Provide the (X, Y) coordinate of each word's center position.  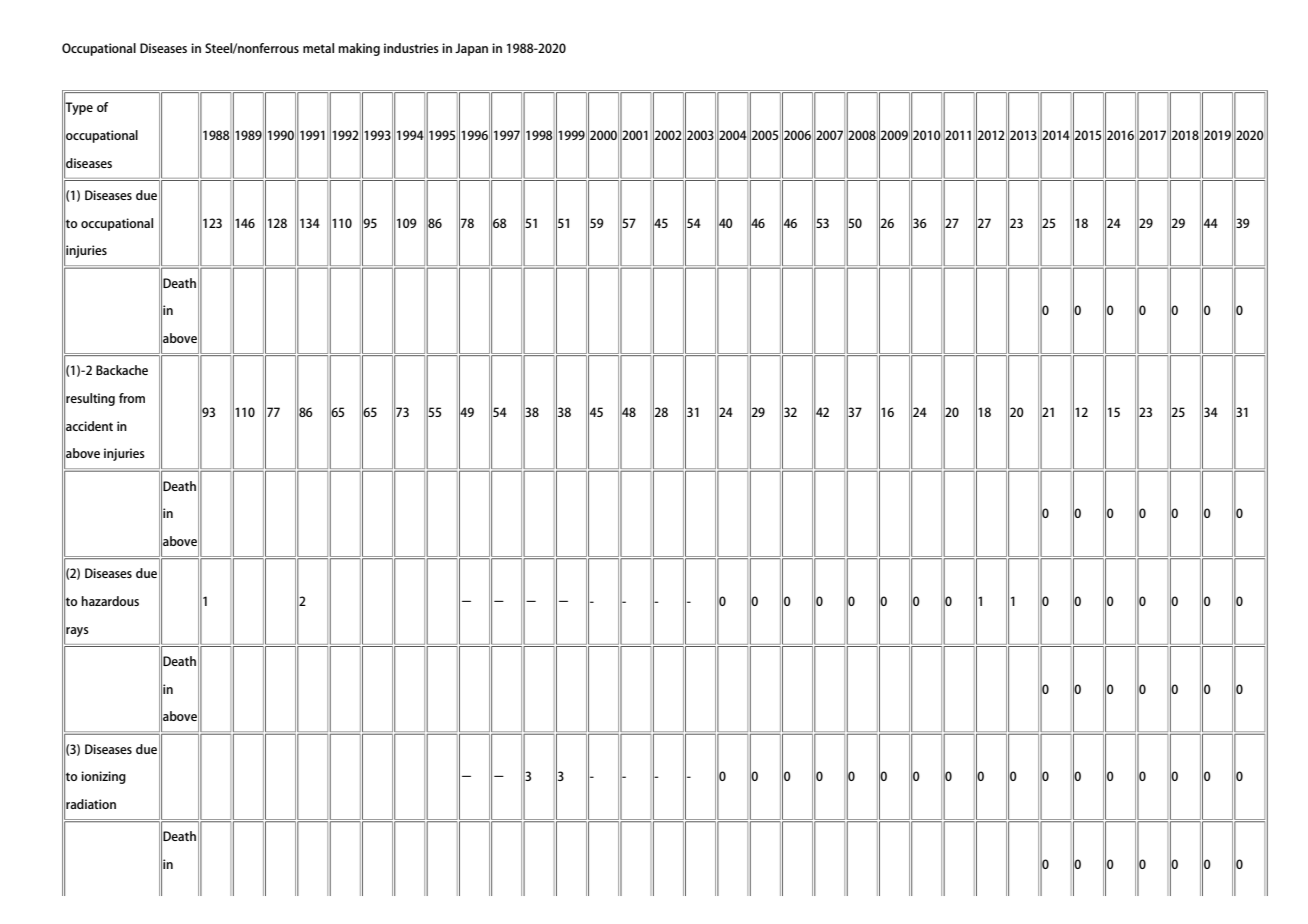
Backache (122, 370)
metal (318, 48)
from (132, 398)
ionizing (103, 777)
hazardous (110, 601)
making (359, 49)
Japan (471, 49)
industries (411, 48)
